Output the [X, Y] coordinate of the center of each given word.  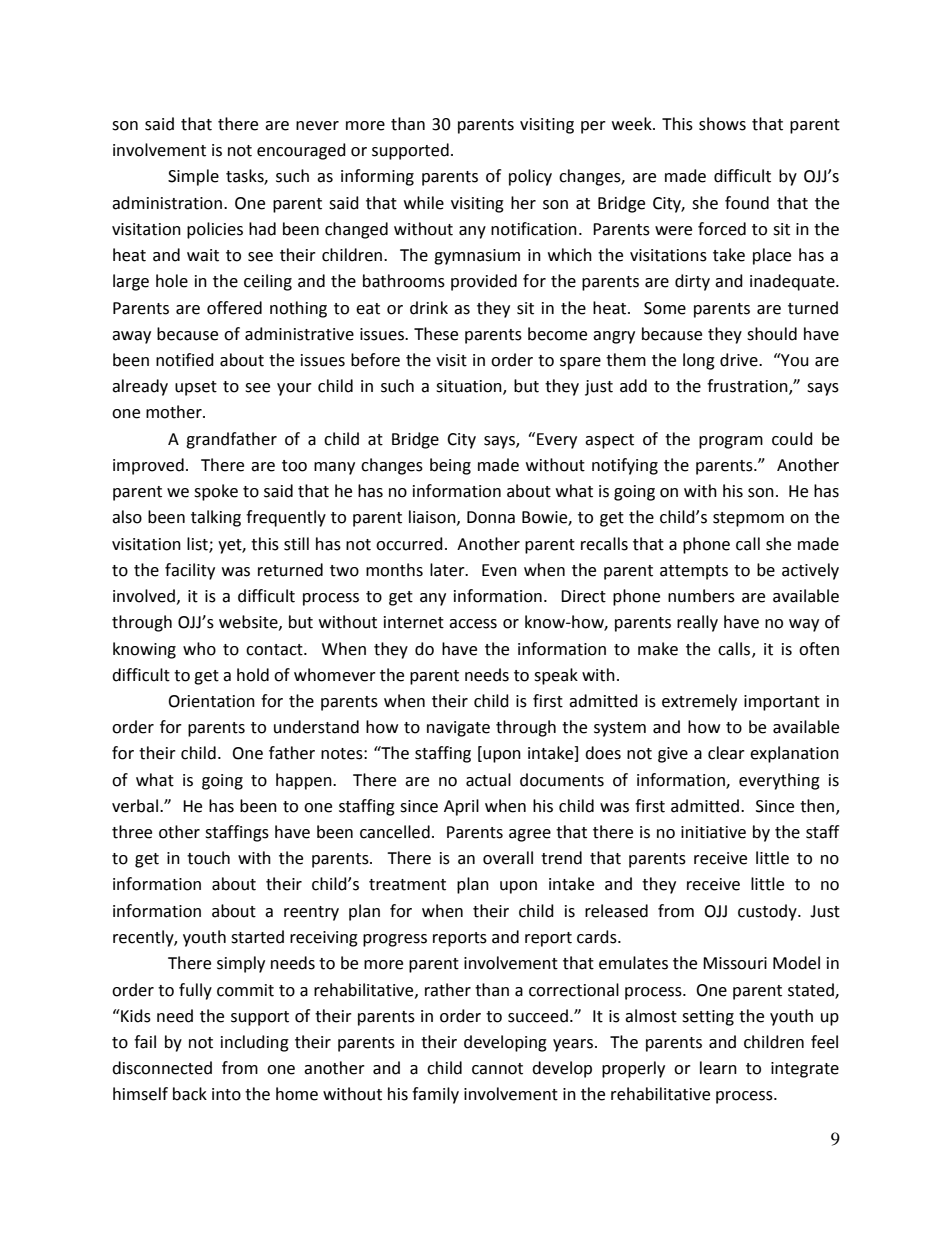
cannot [497, 1069]
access [473, 624]
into [226, 1094]
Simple [193, 177]
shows [722, 124]
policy [530, 177]
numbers [701, 596]
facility [190, 571]
